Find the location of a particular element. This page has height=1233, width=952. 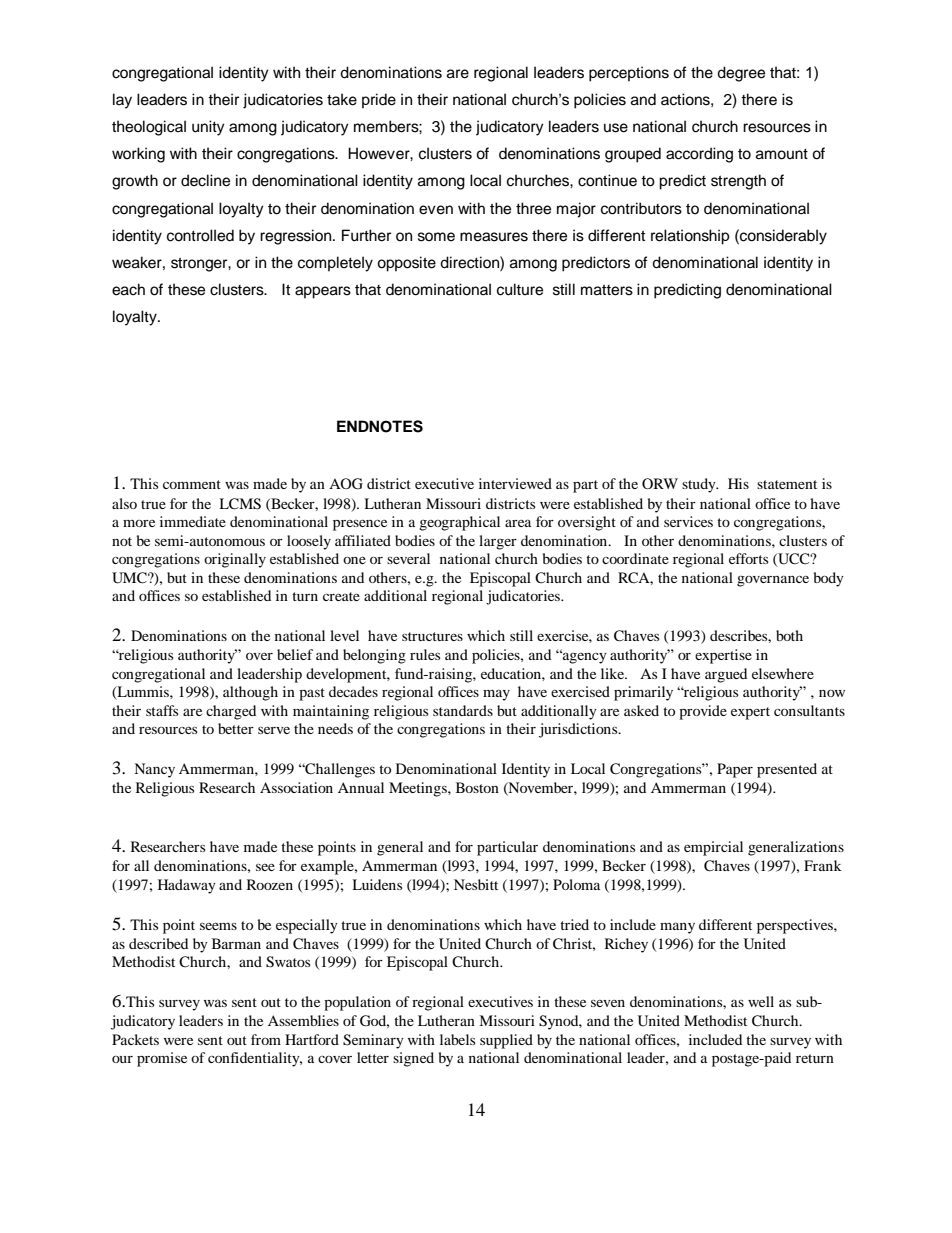

each is located at coordinates (128, 289).
